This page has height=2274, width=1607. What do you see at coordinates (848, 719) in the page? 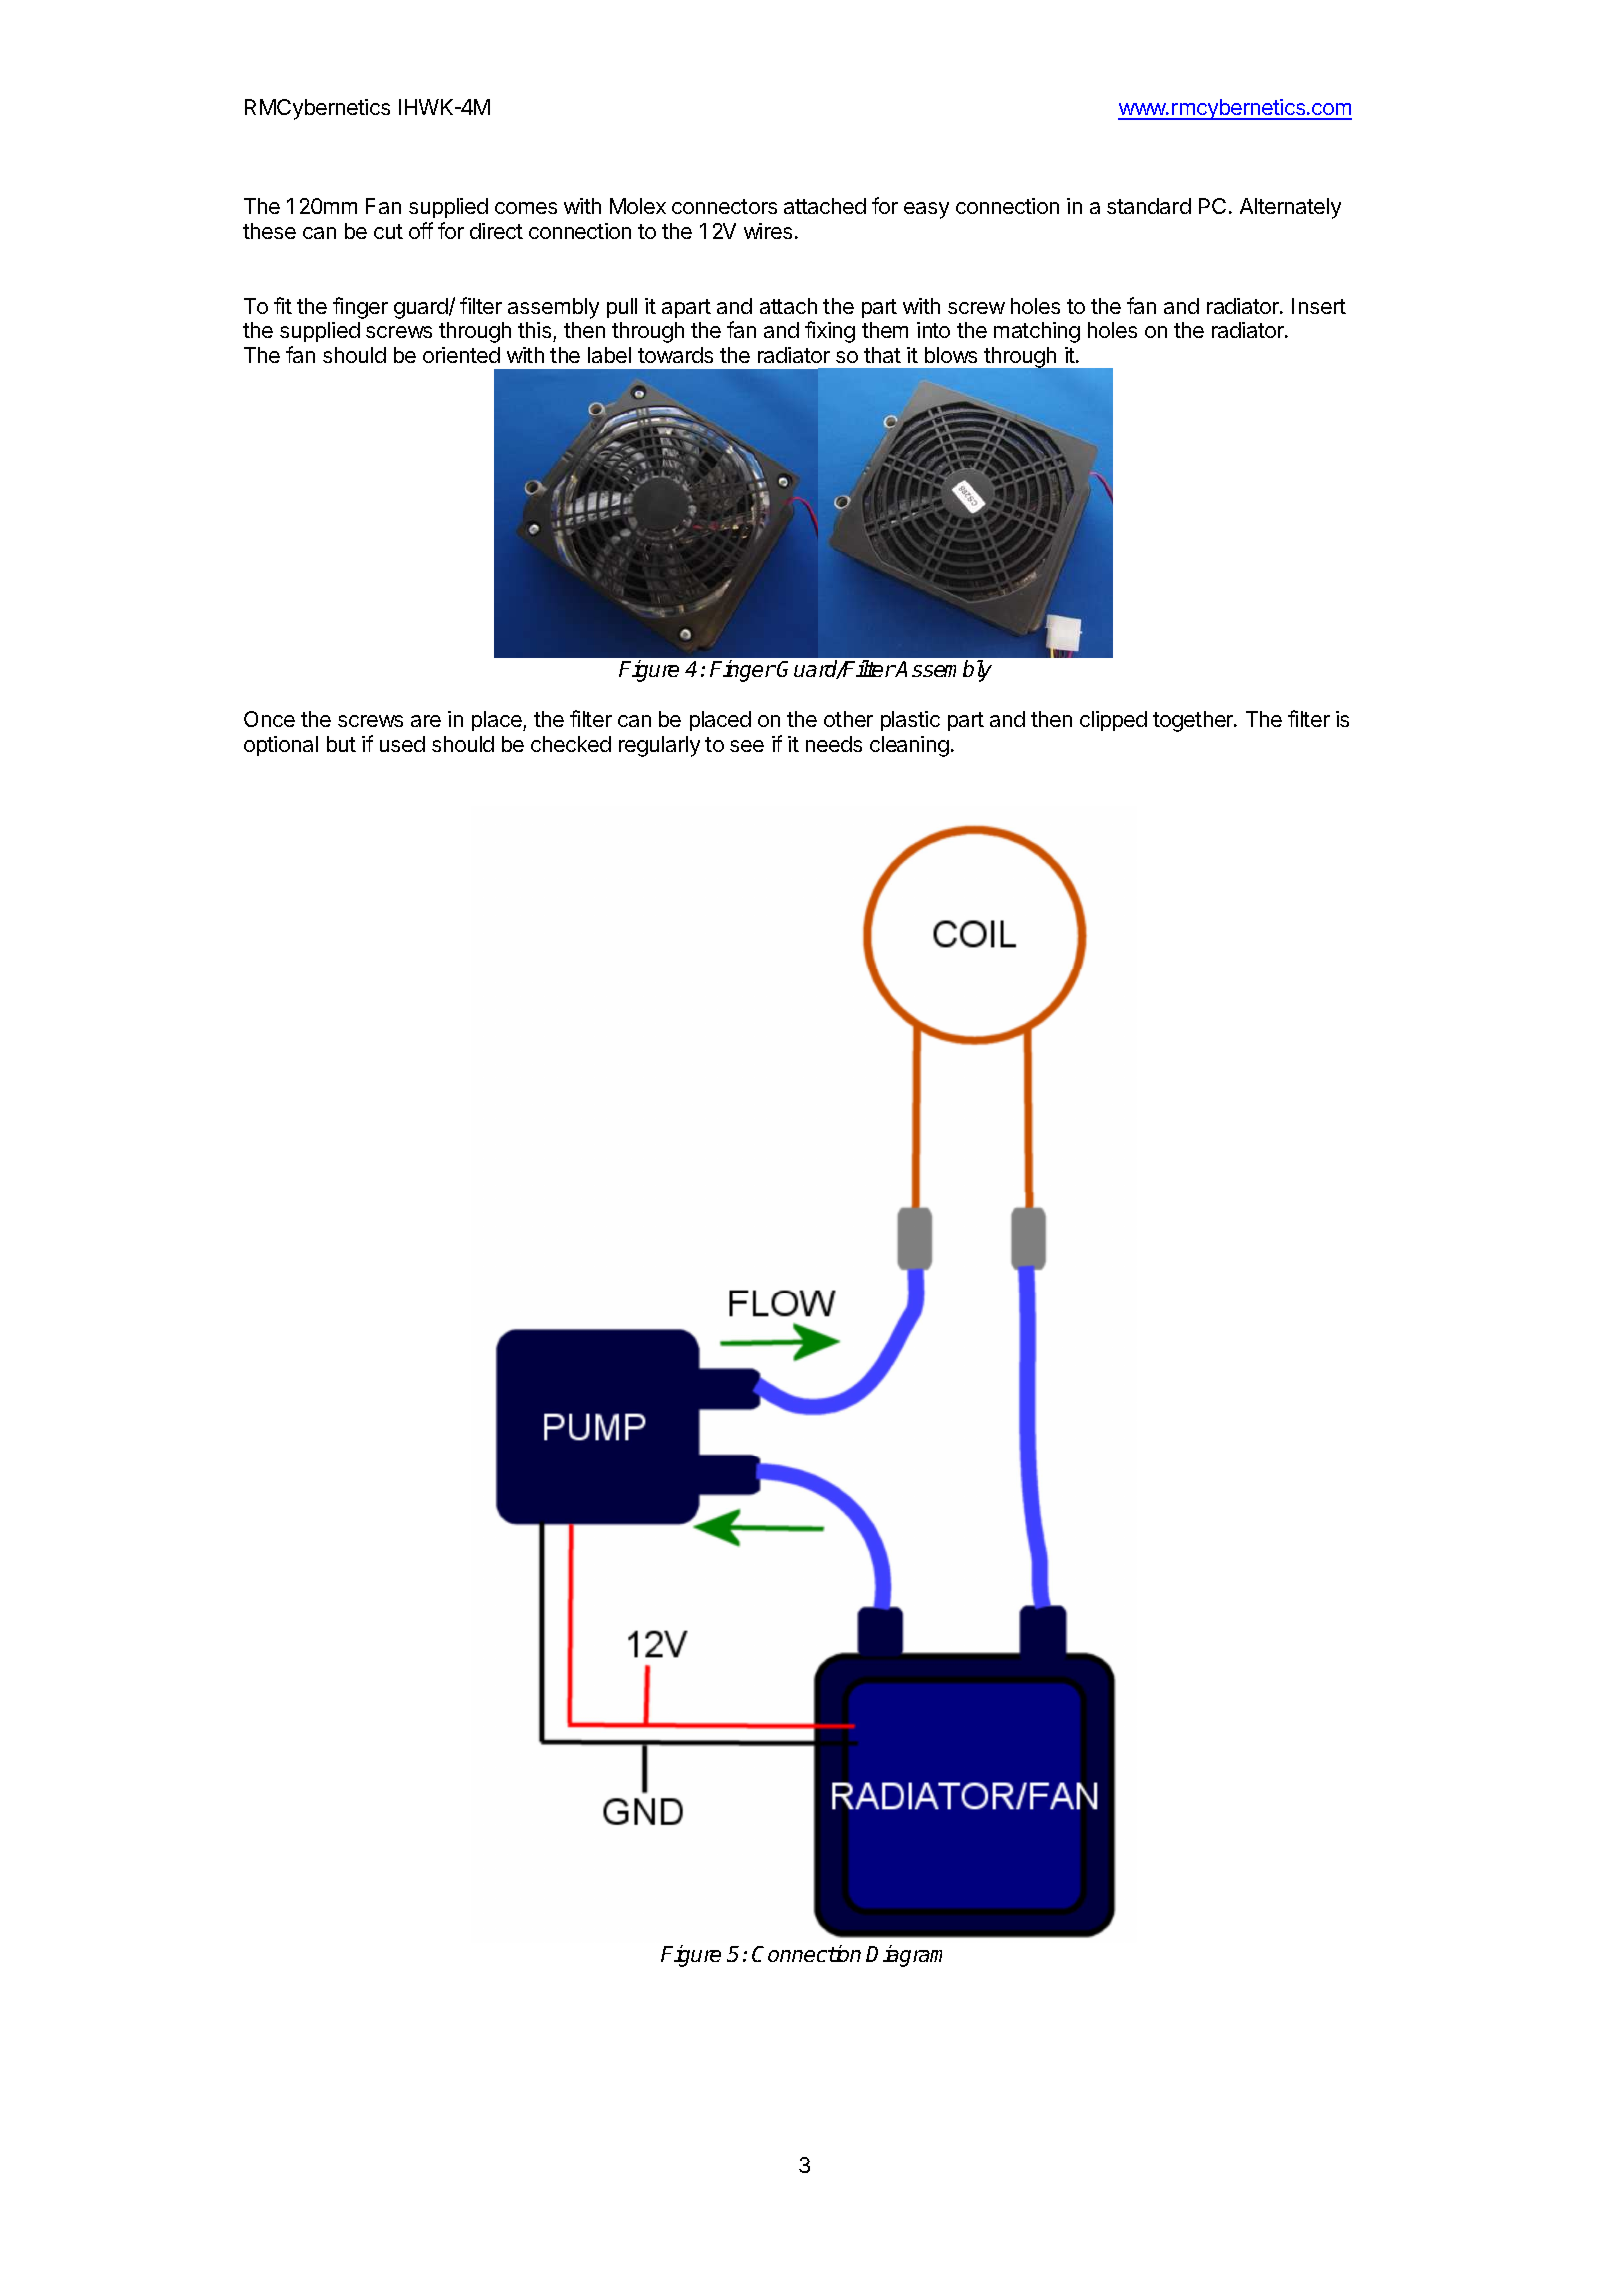
I see `other` at bounding box center [848, 719].
